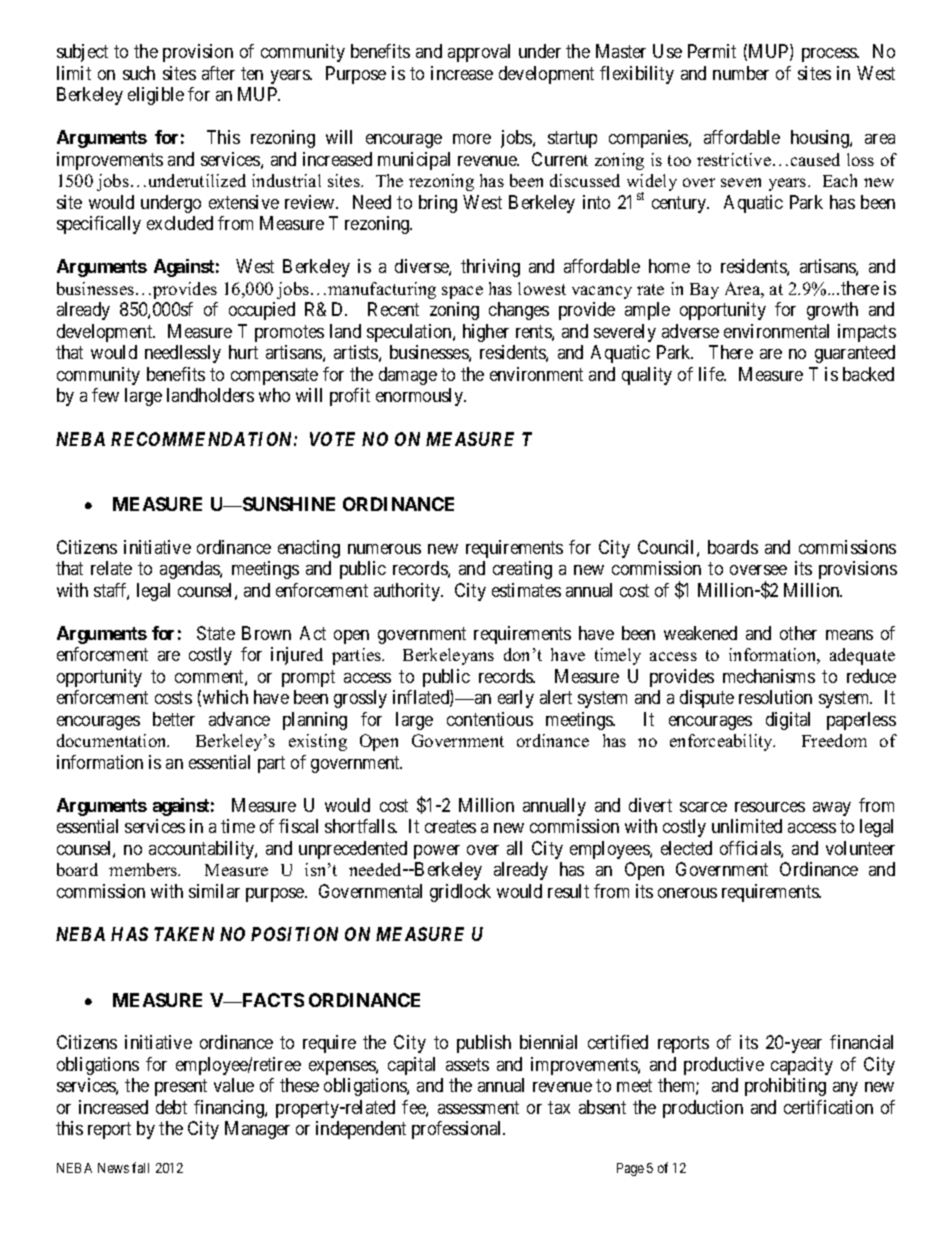 The width and height of the screenshot is (952, 1233). What do you see at coordinates (421, 397) in the screenshot?
I see `enormously` at bounding box center [421, 397].
